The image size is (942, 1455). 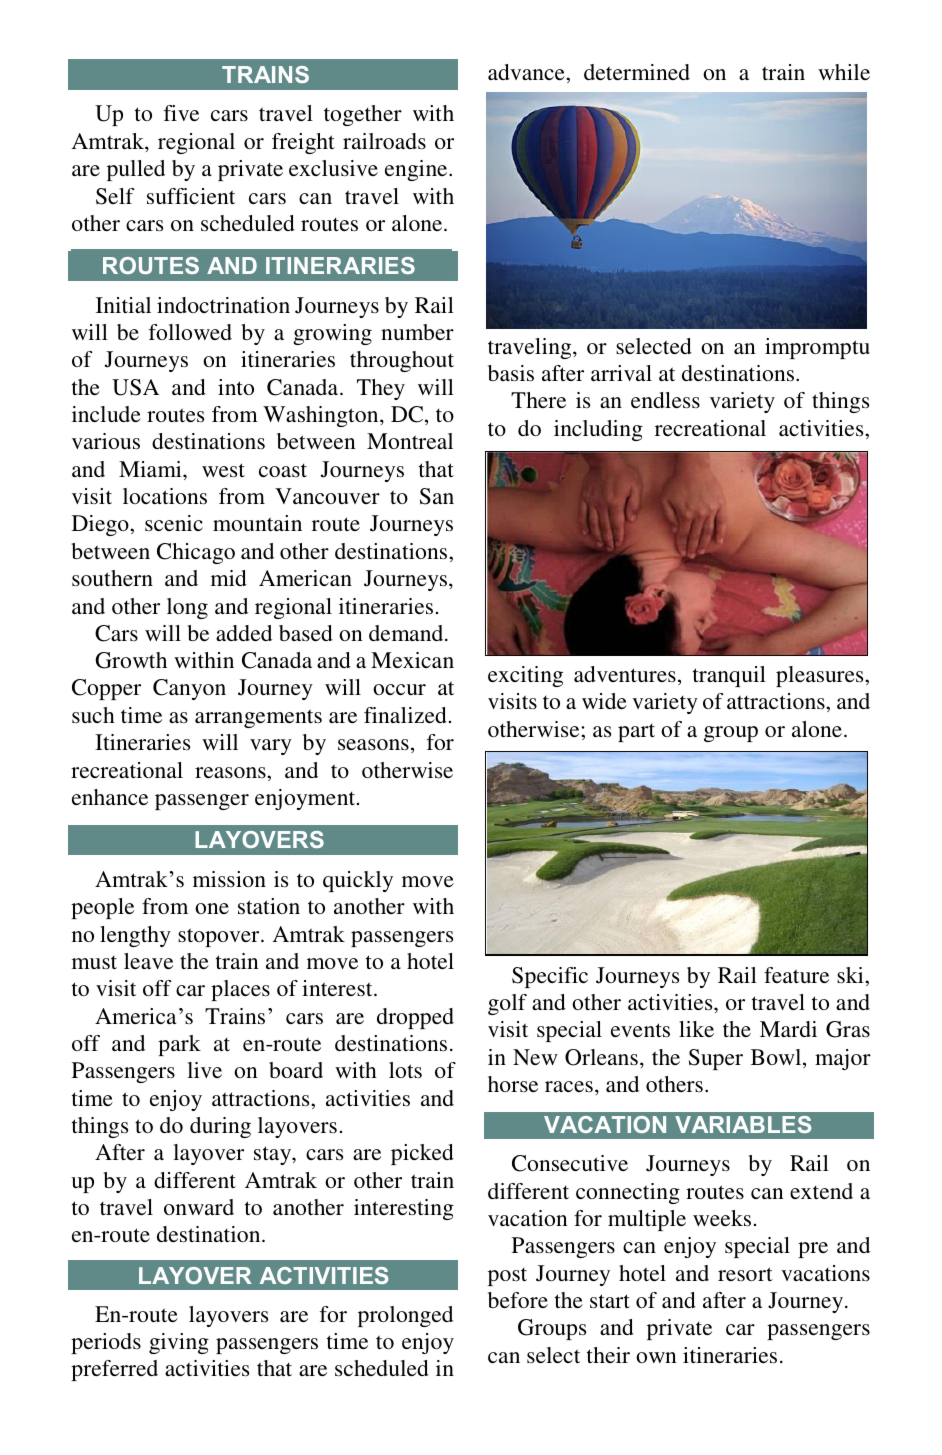 I want to click on while, so click(x=844, y=72).
